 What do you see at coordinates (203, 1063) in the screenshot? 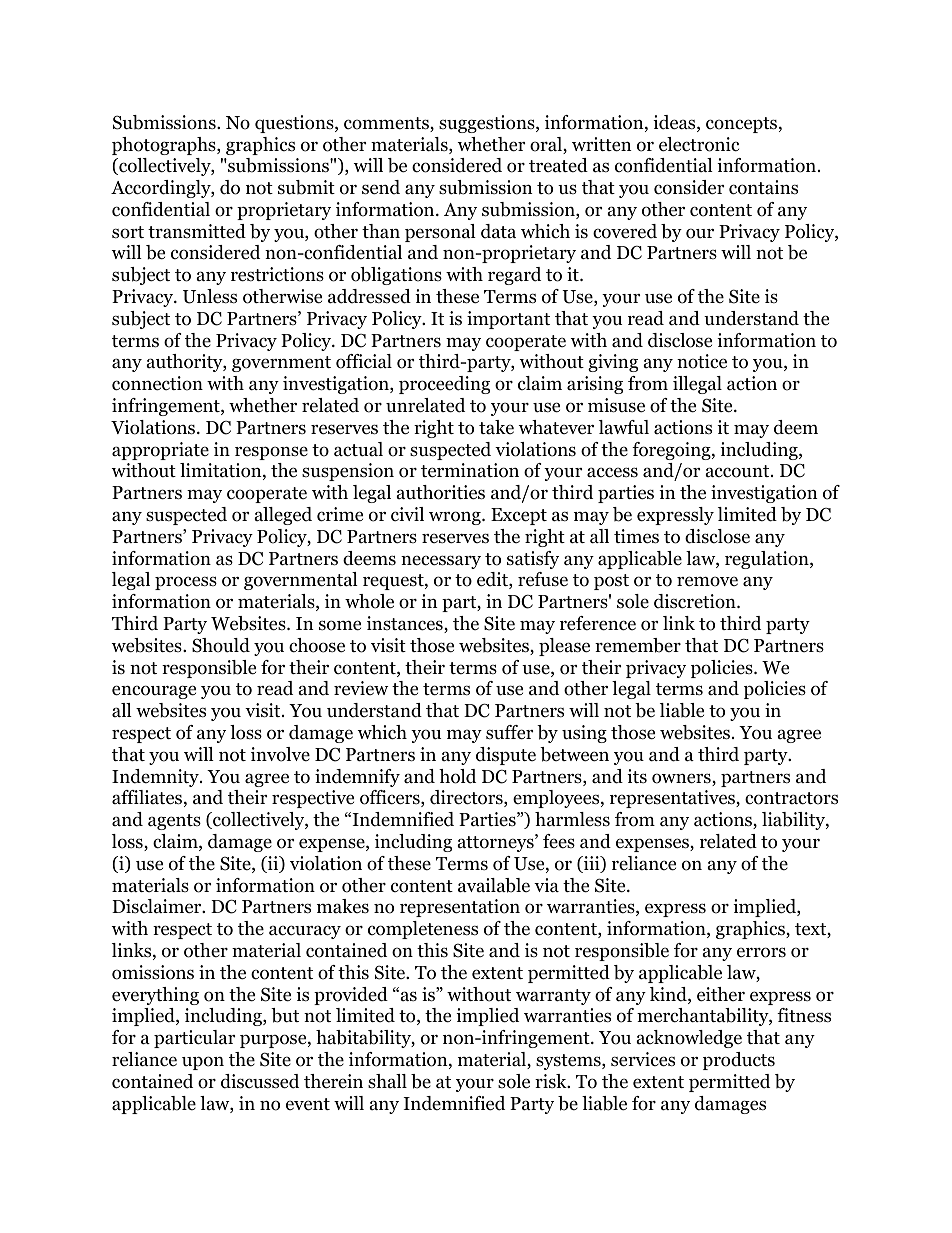
I see `upon` at bounding box center [203, 1063].
